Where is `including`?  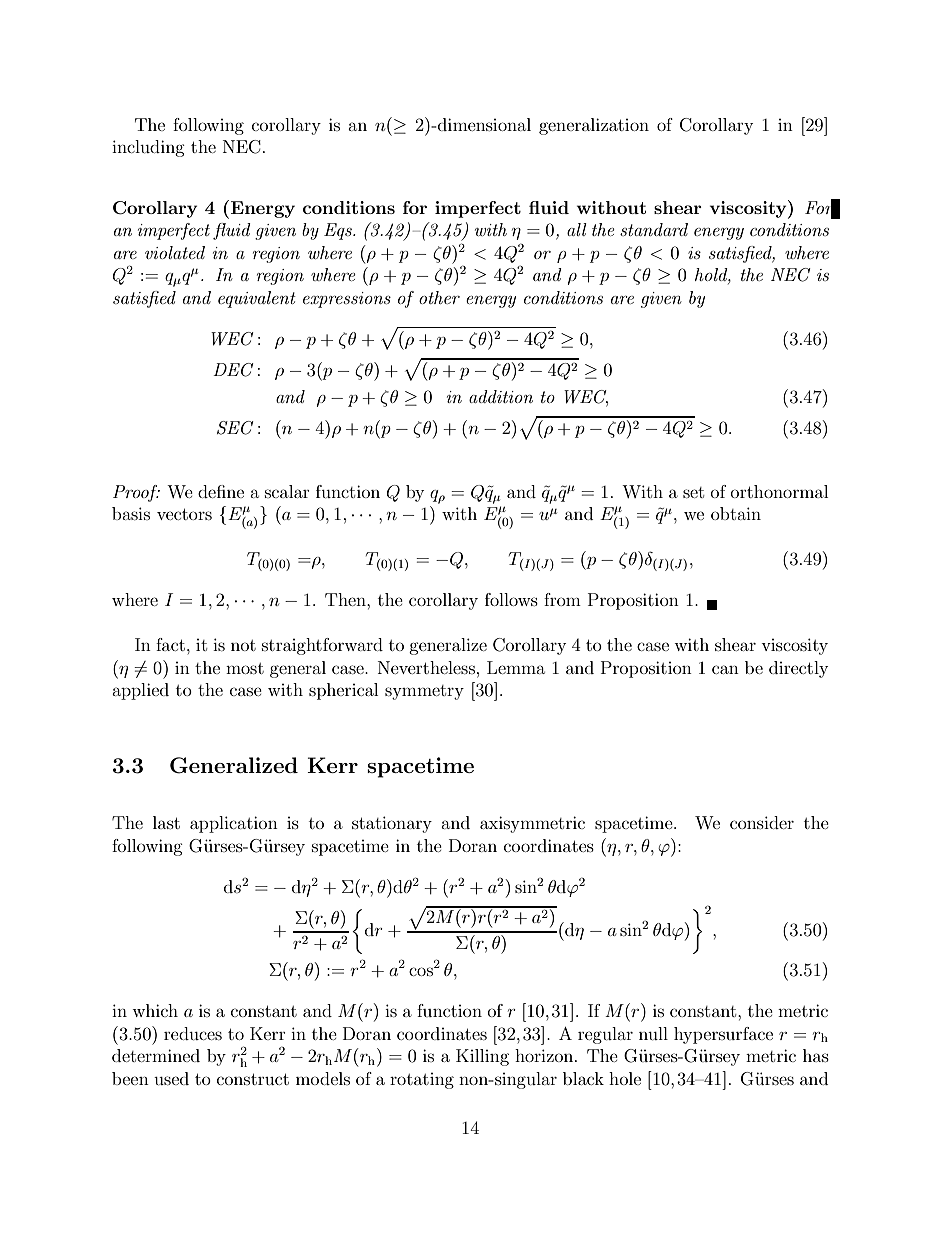 including is located at coordinates (148, 148).
